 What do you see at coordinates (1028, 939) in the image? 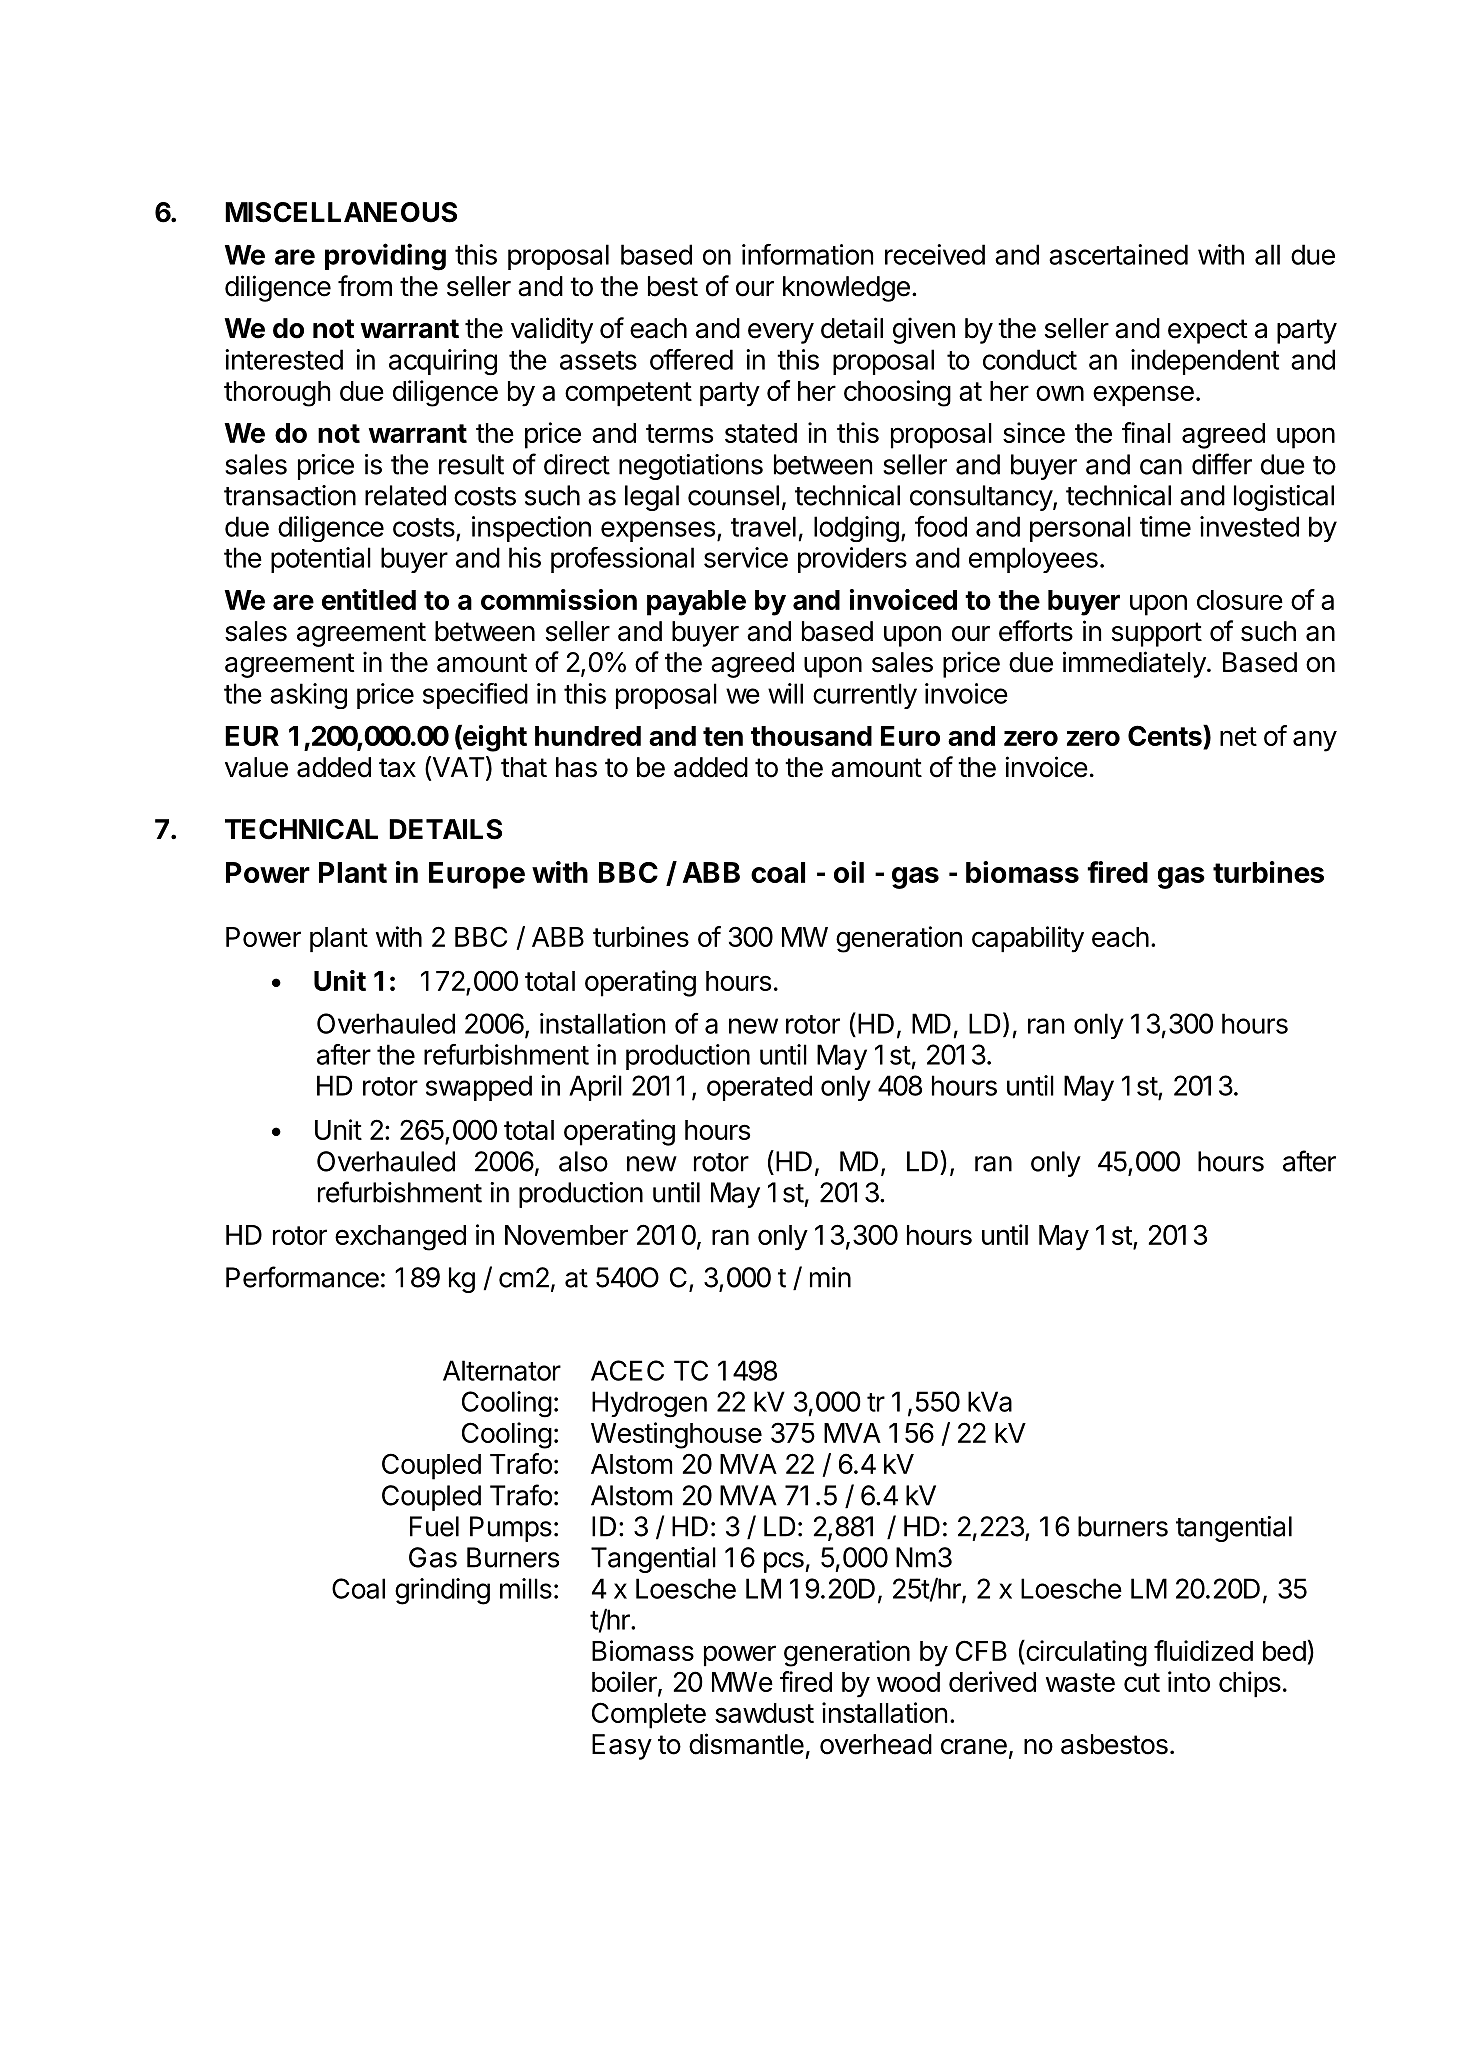
I see `capability` at bounding box center [1028, 939].
